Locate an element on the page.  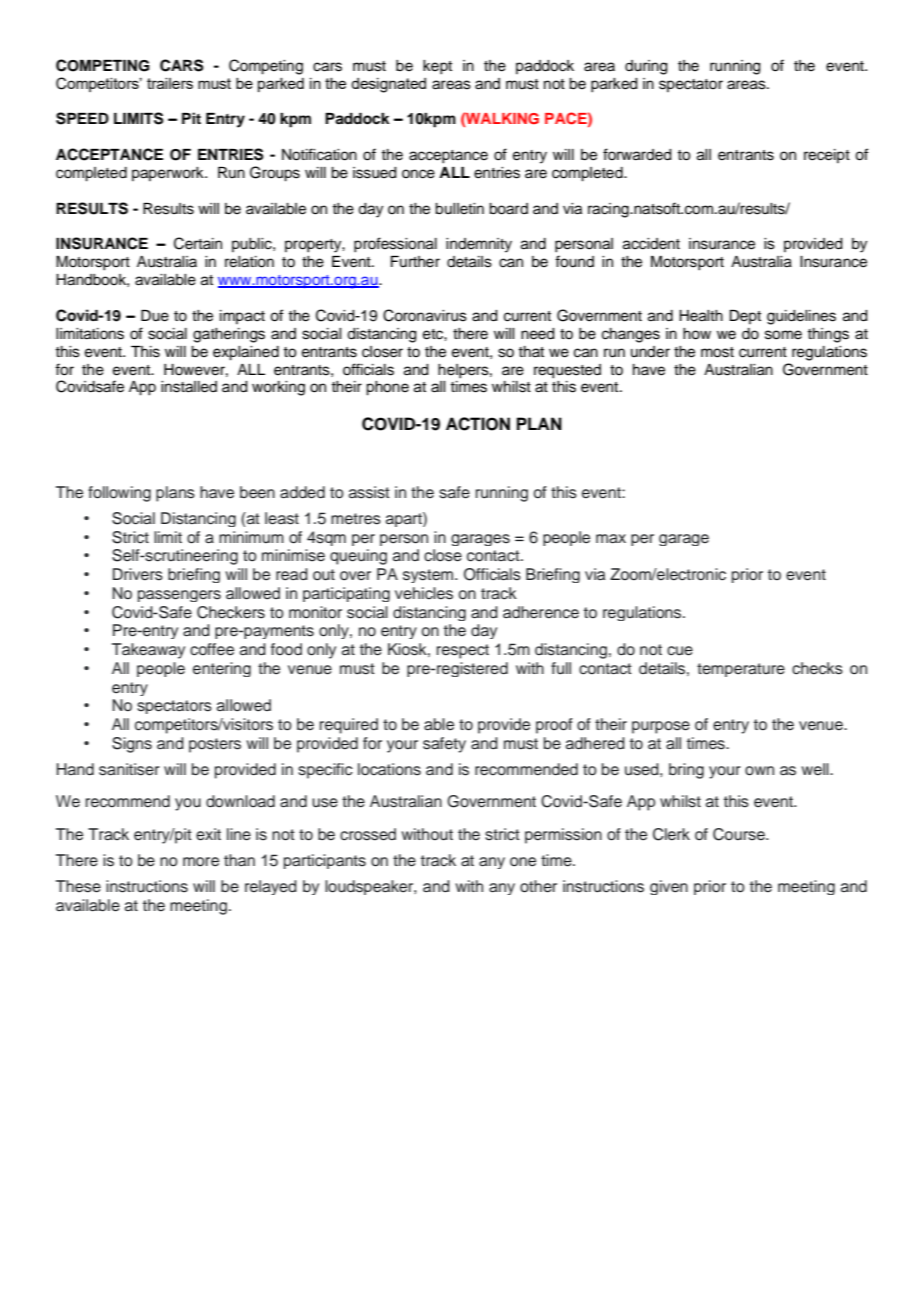
assist is located at coordinates (369, 492).
